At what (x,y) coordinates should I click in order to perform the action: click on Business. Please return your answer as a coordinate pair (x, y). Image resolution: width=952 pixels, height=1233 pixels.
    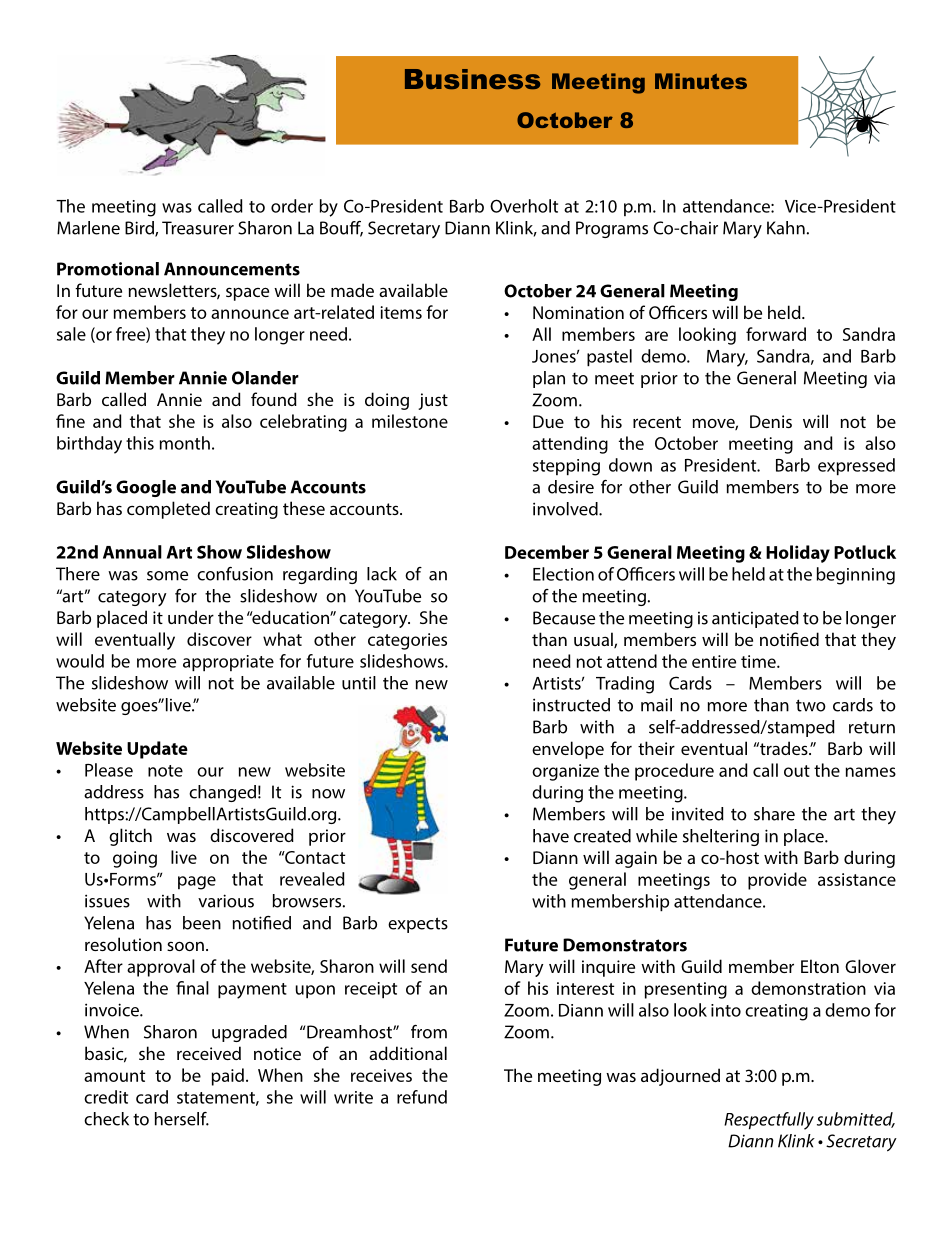
    Looking at the image, I should click on (472, 79).
